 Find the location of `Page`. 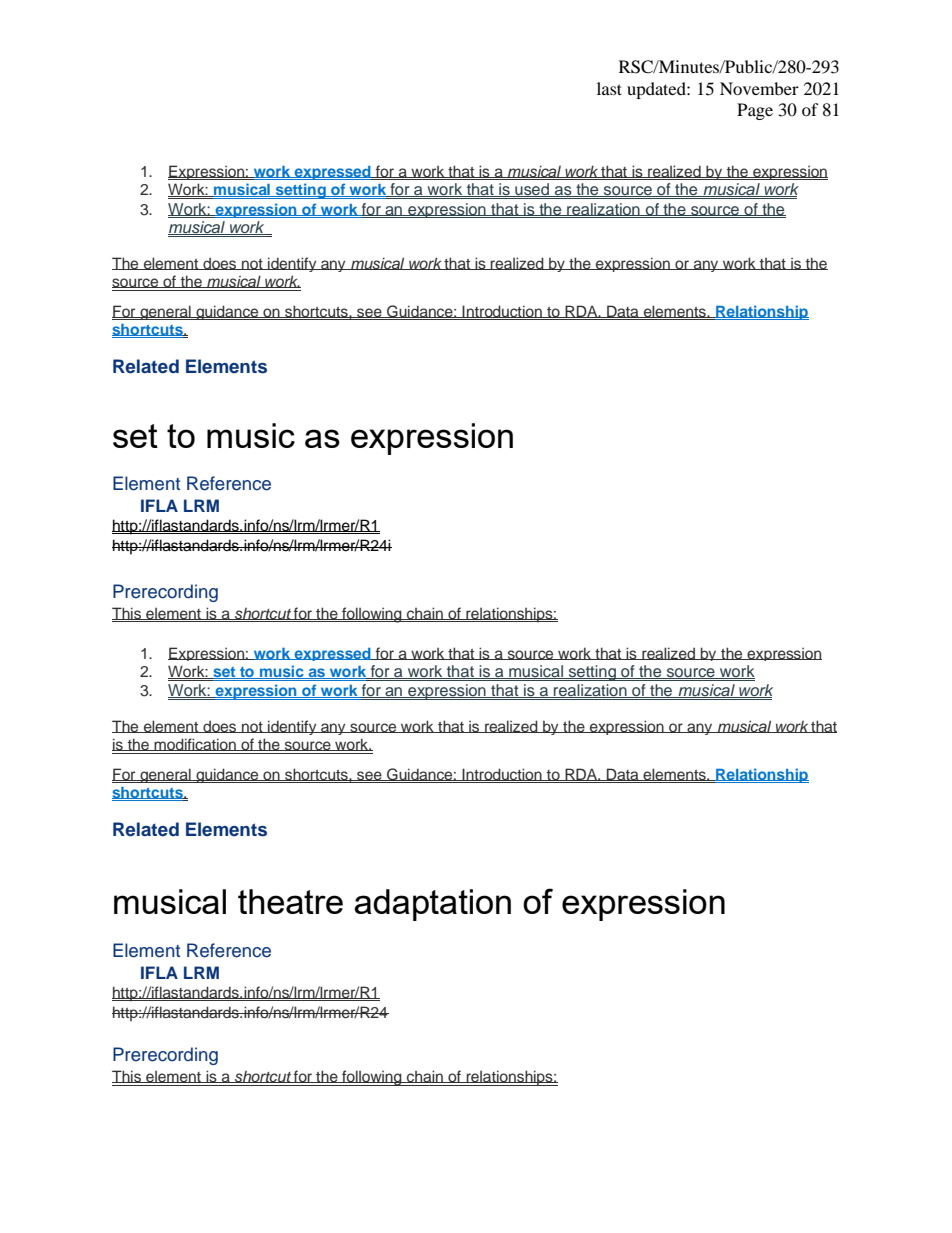

Page is located at coordinates (755, 111).
